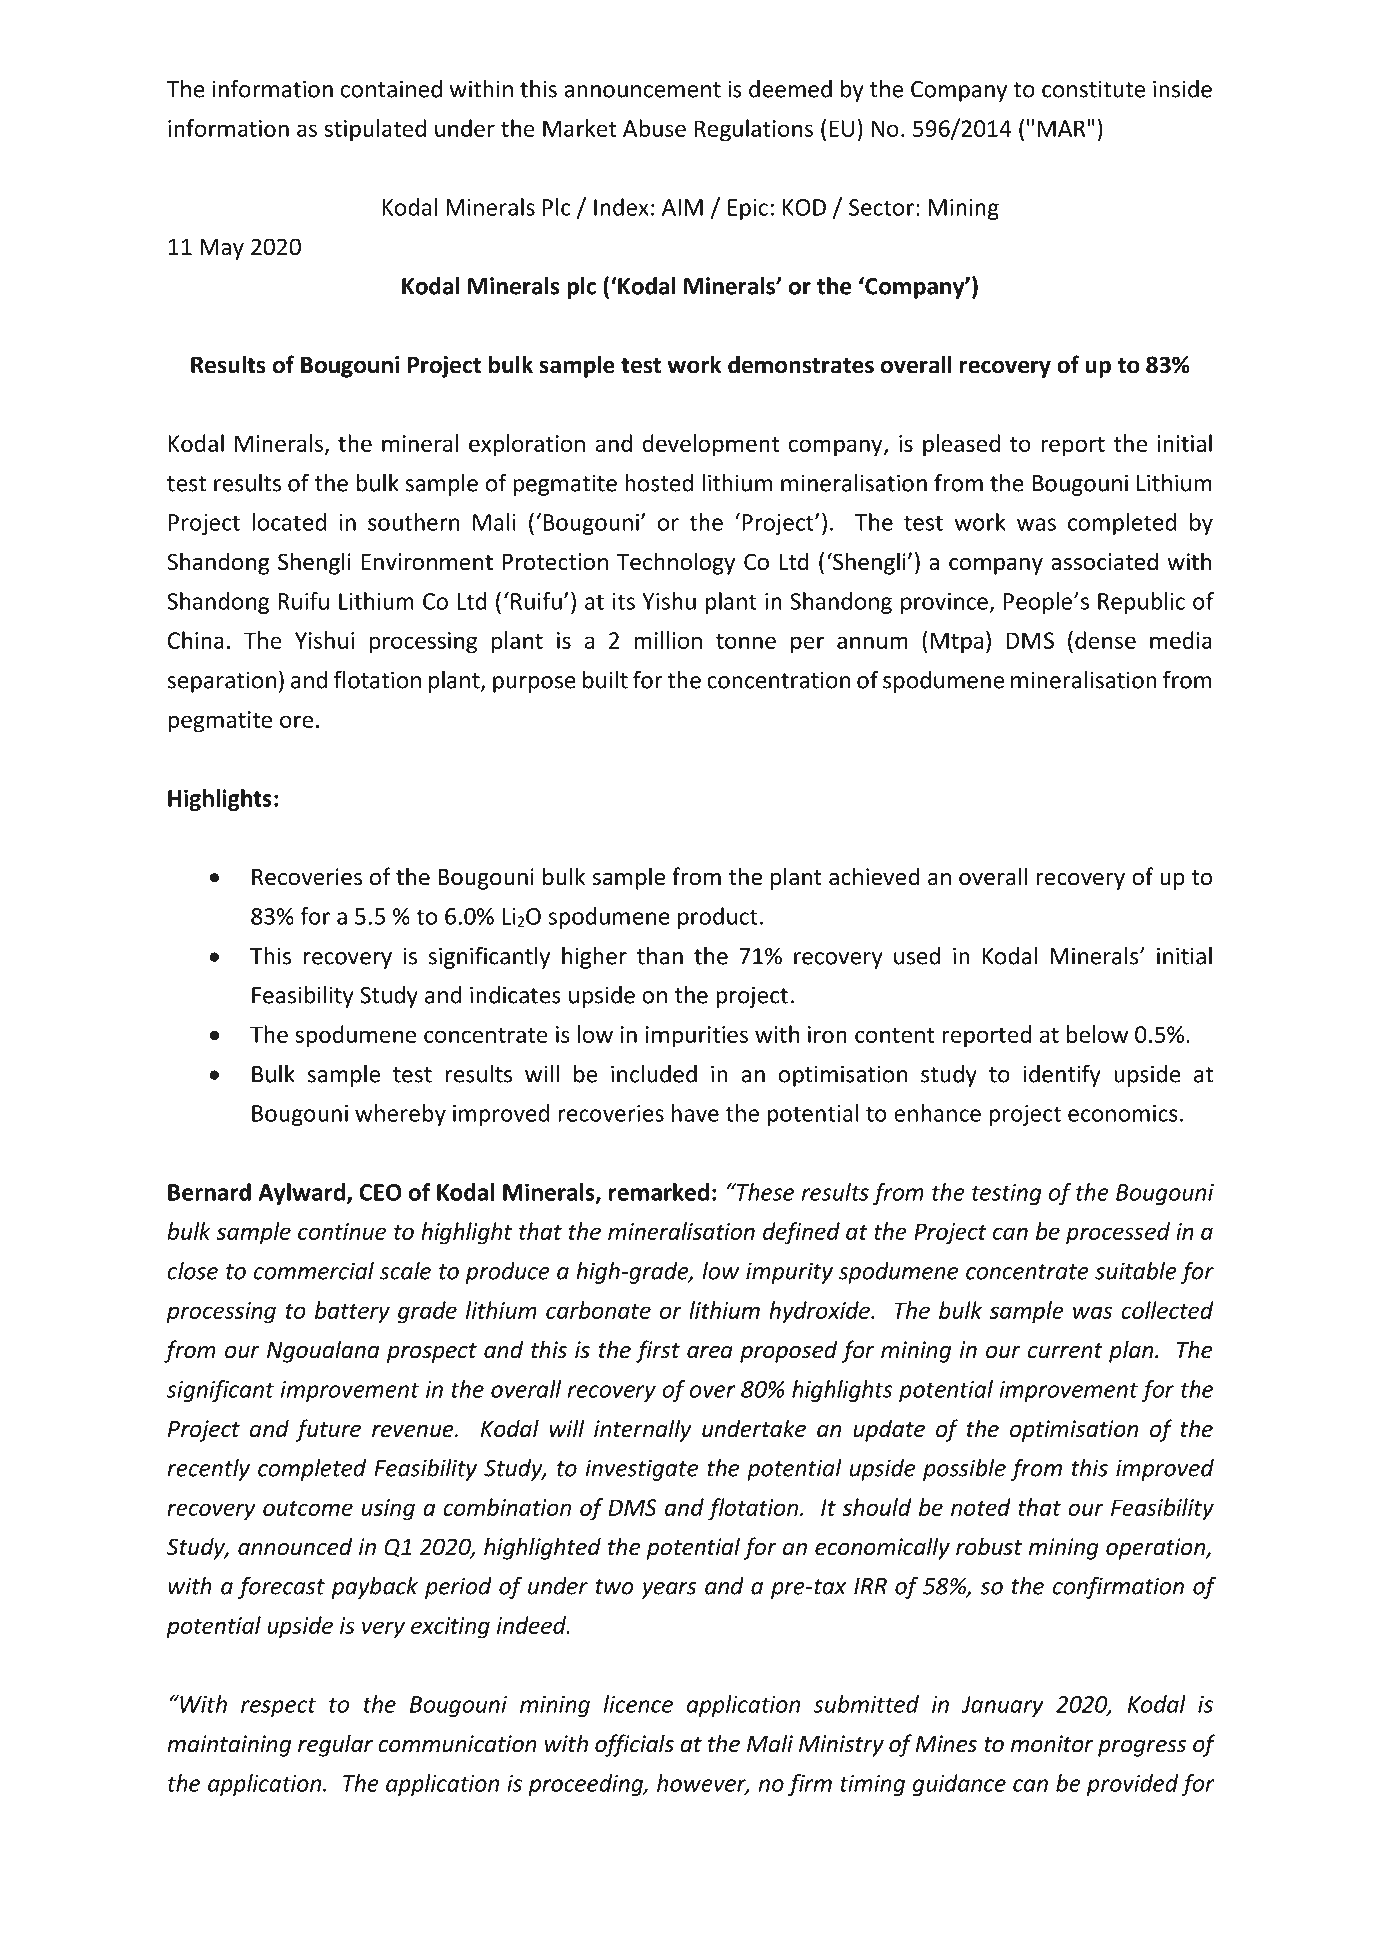  I want to click on constitute, so click(1093, 89).
